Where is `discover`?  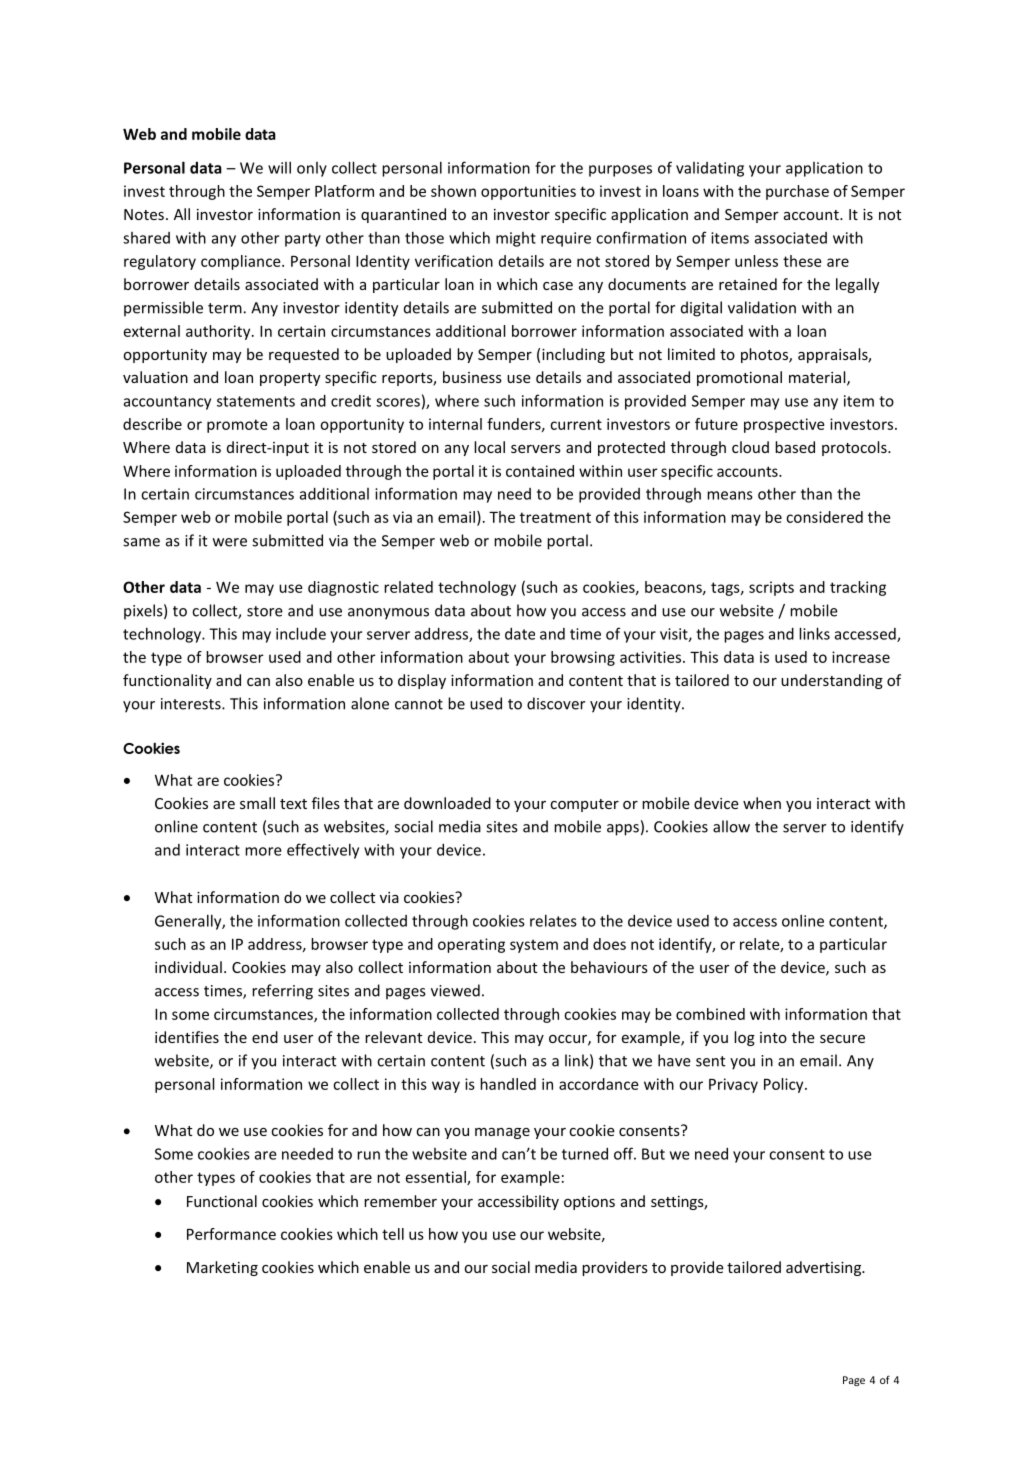
discover is located at coordinates (556, 703).
